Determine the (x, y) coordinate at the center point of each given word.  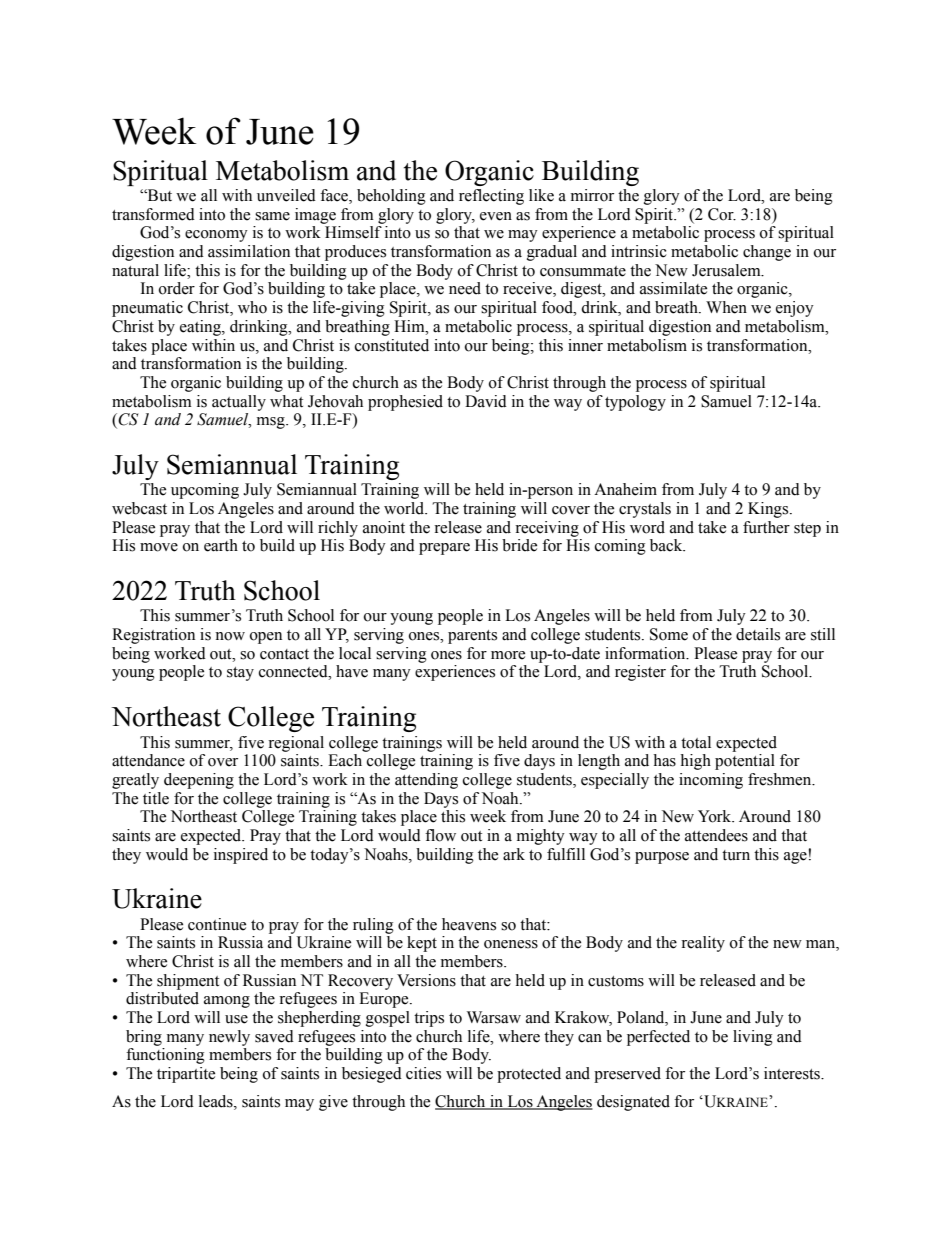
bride (519, 545)
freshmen (781, 779)
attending (426, 781)
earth (221, 545)
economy (216, 236)
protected (529, 1075)
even (496, 216)
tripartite (186, 1075)
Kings (769, 510)
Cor (722, 214)
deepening (199, 781)
